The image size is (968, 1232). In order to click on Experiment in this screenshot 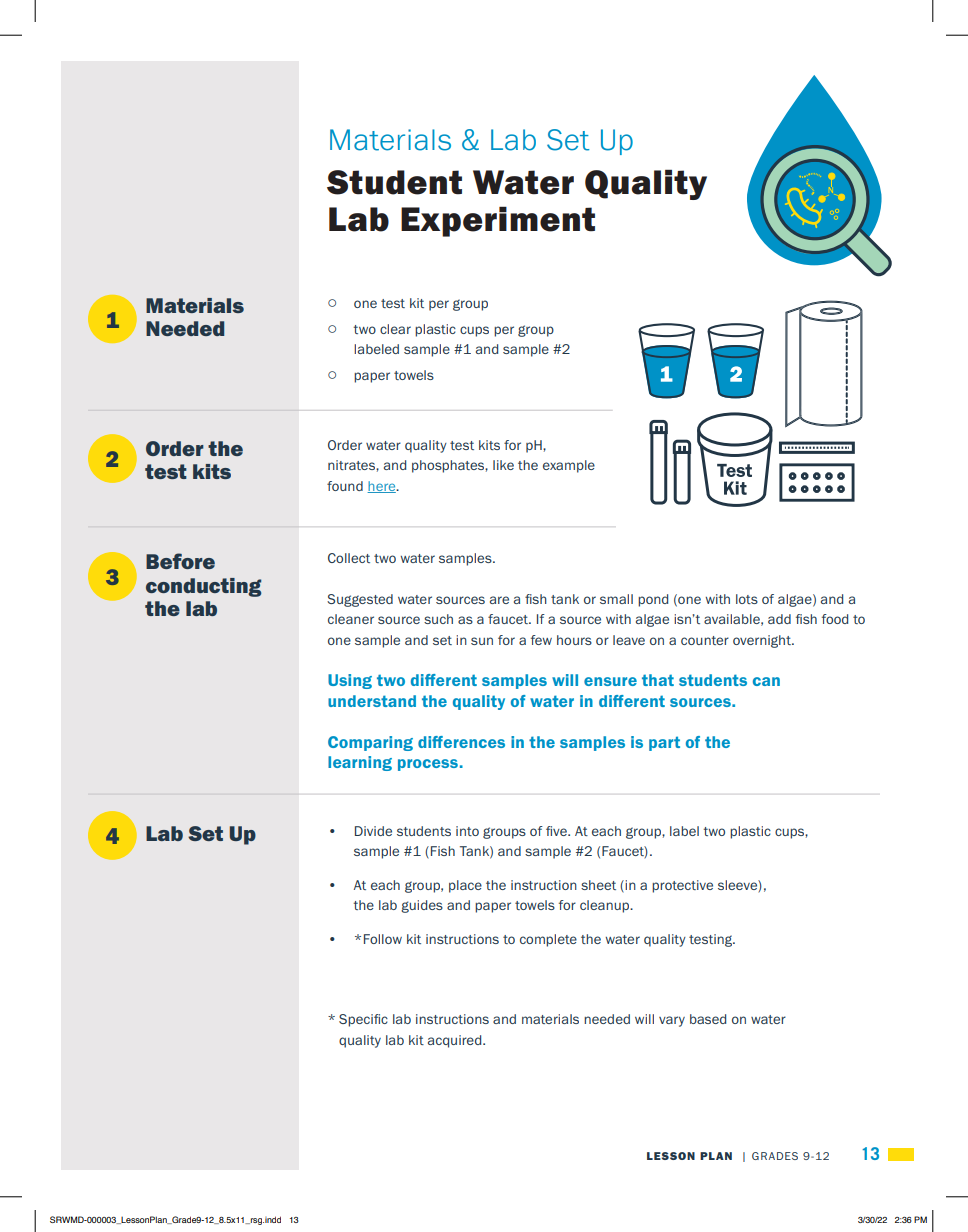, I will do `click(498, 221)`.
